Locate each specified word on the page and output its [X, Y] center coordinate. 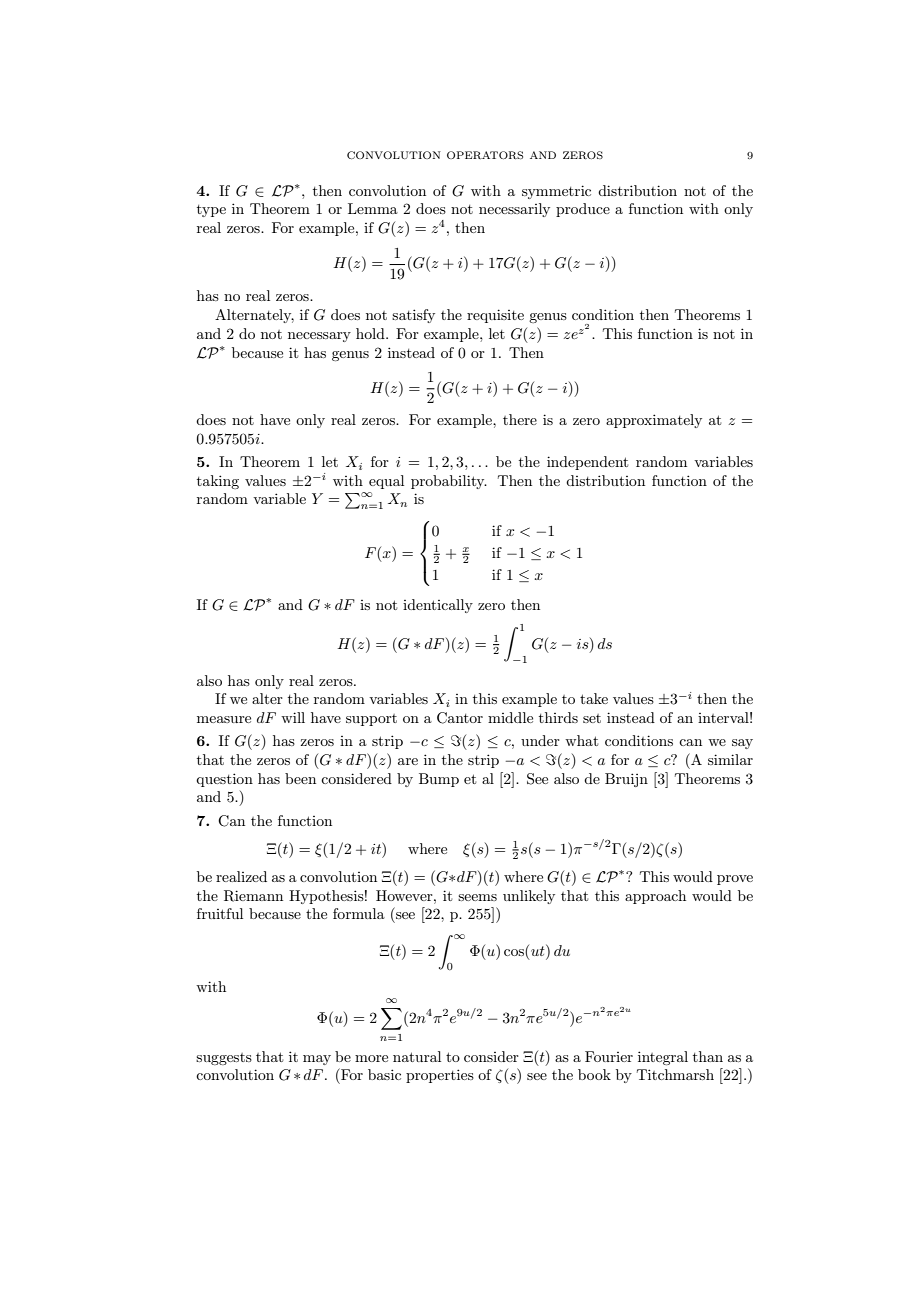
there [520, 419]
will [293, 717]
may [317, 1060]
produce [583, 210]
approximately [654, 421]
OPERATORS [485, 155]
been [300, 778]
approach [655, 897]
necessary [319, 337]
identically [438, 606]
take [594, 698]
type [211, 211]
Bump [439, 780]
